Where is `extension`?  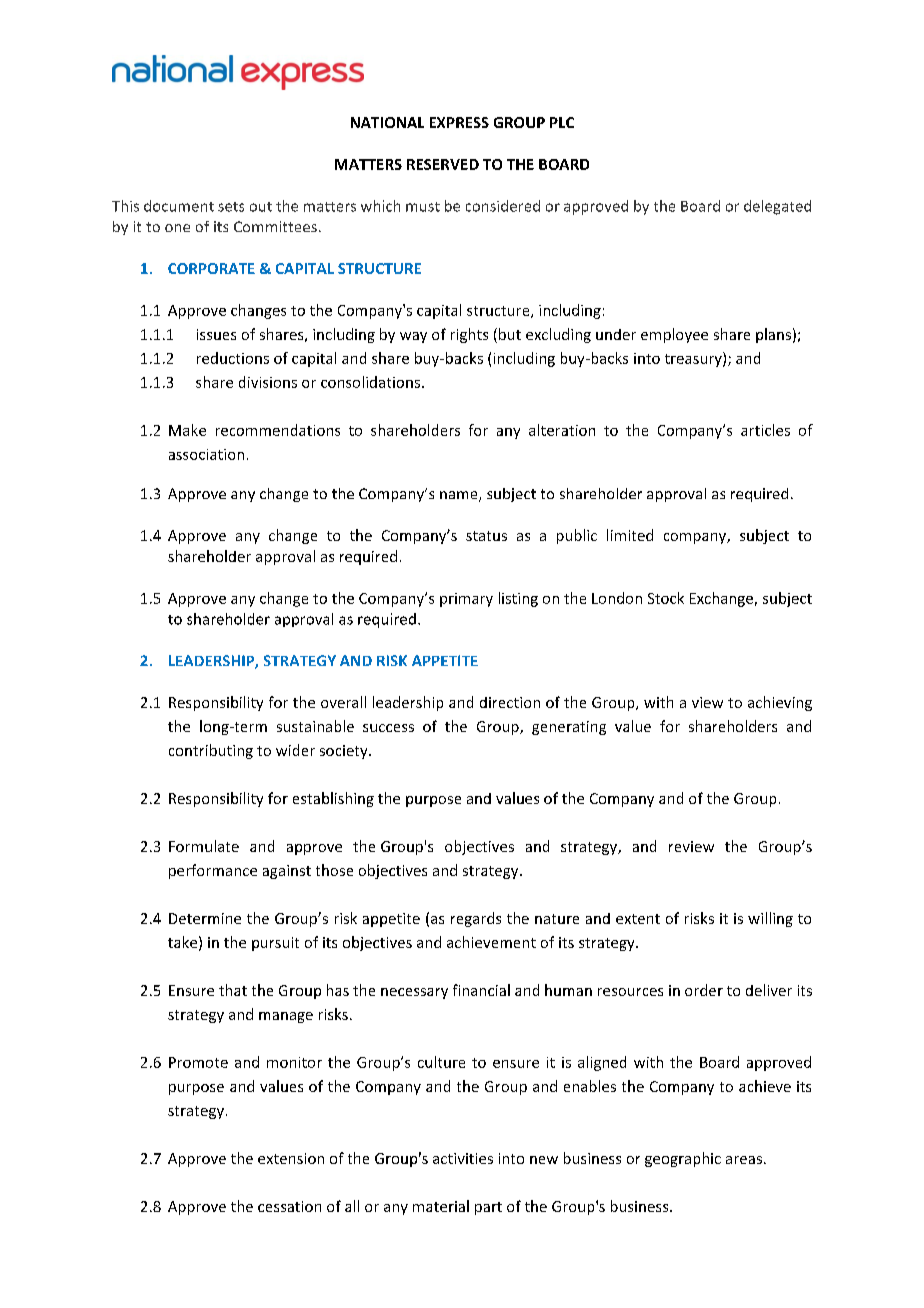 extension is located at coordinates (291, 1158).
